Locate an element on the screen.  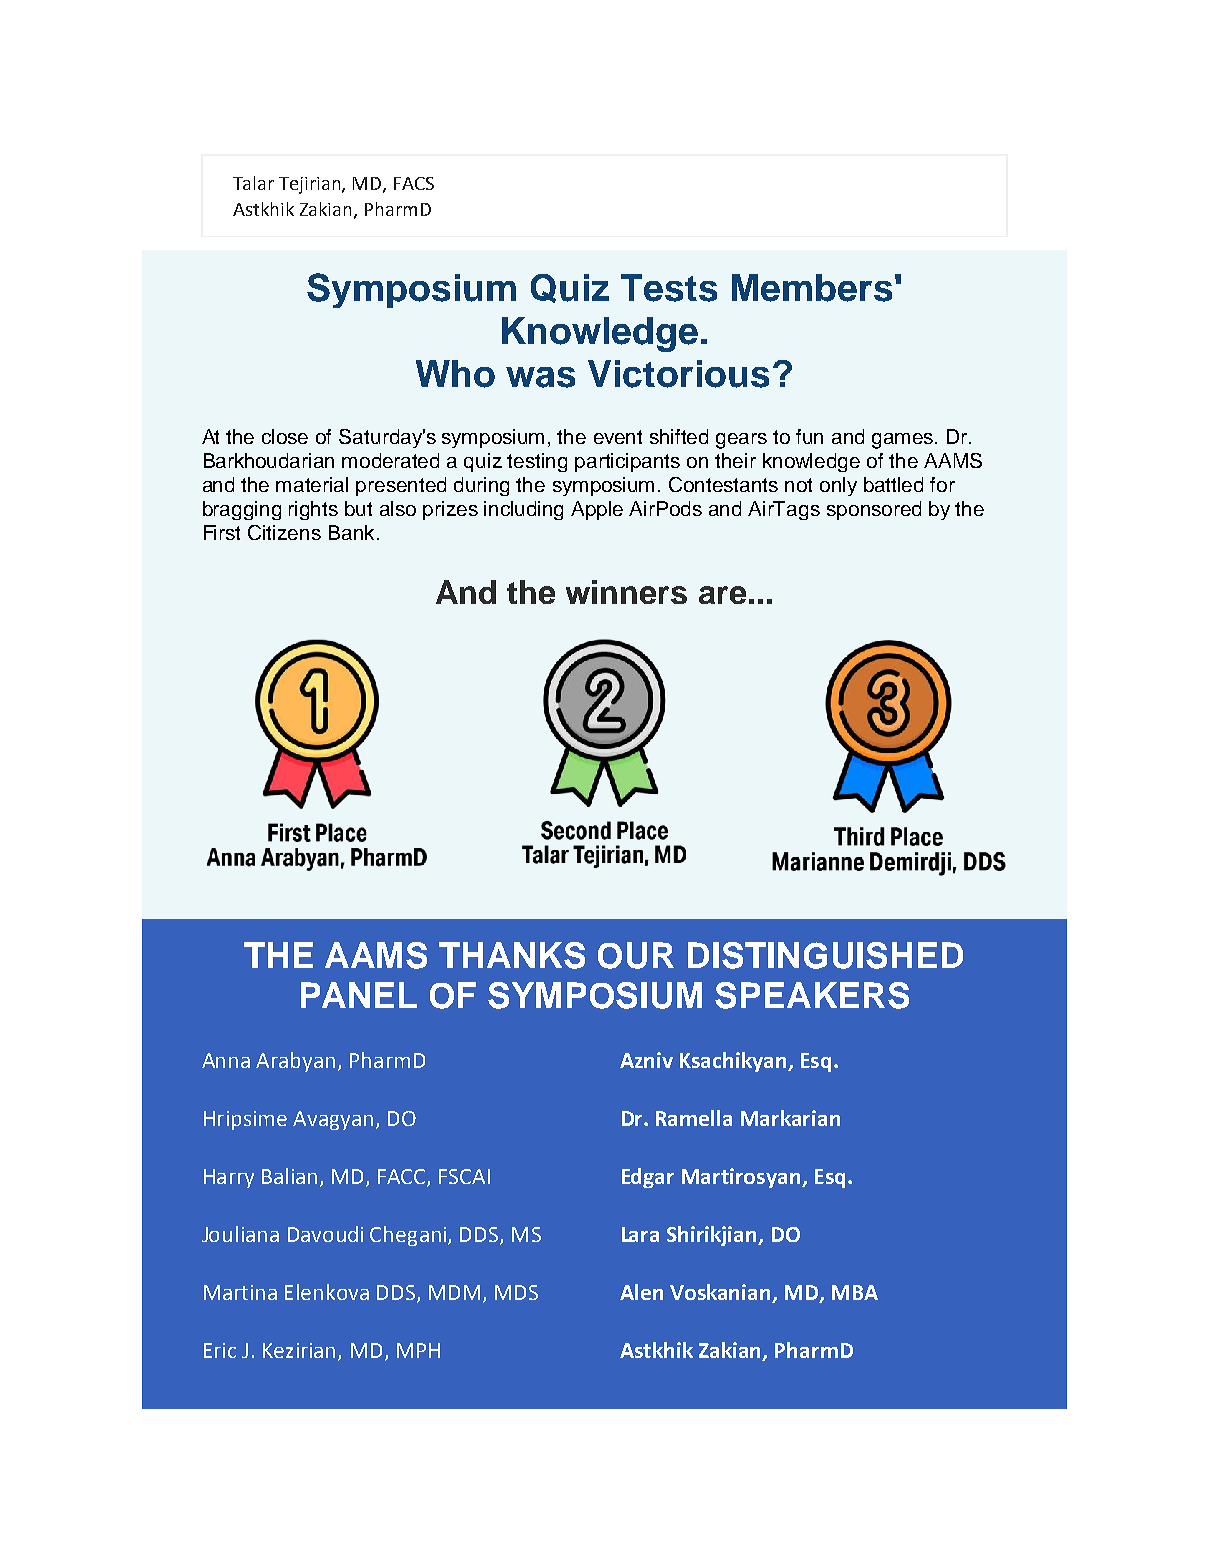
Members is located at coordinates (812, 288).
